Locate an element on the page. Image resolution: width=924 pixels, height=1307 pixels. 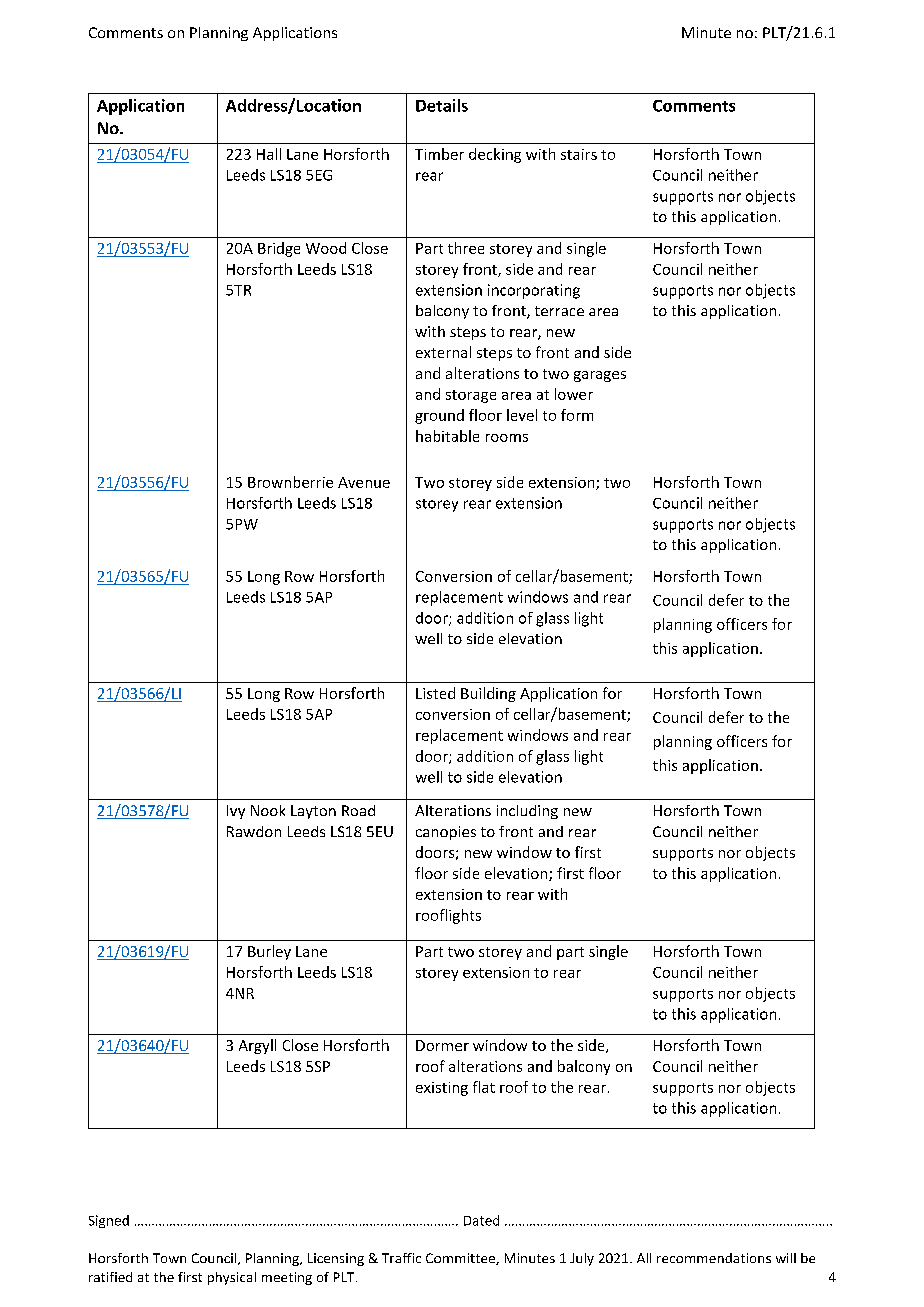
recommendations is located at coordinates (714, 1258).
